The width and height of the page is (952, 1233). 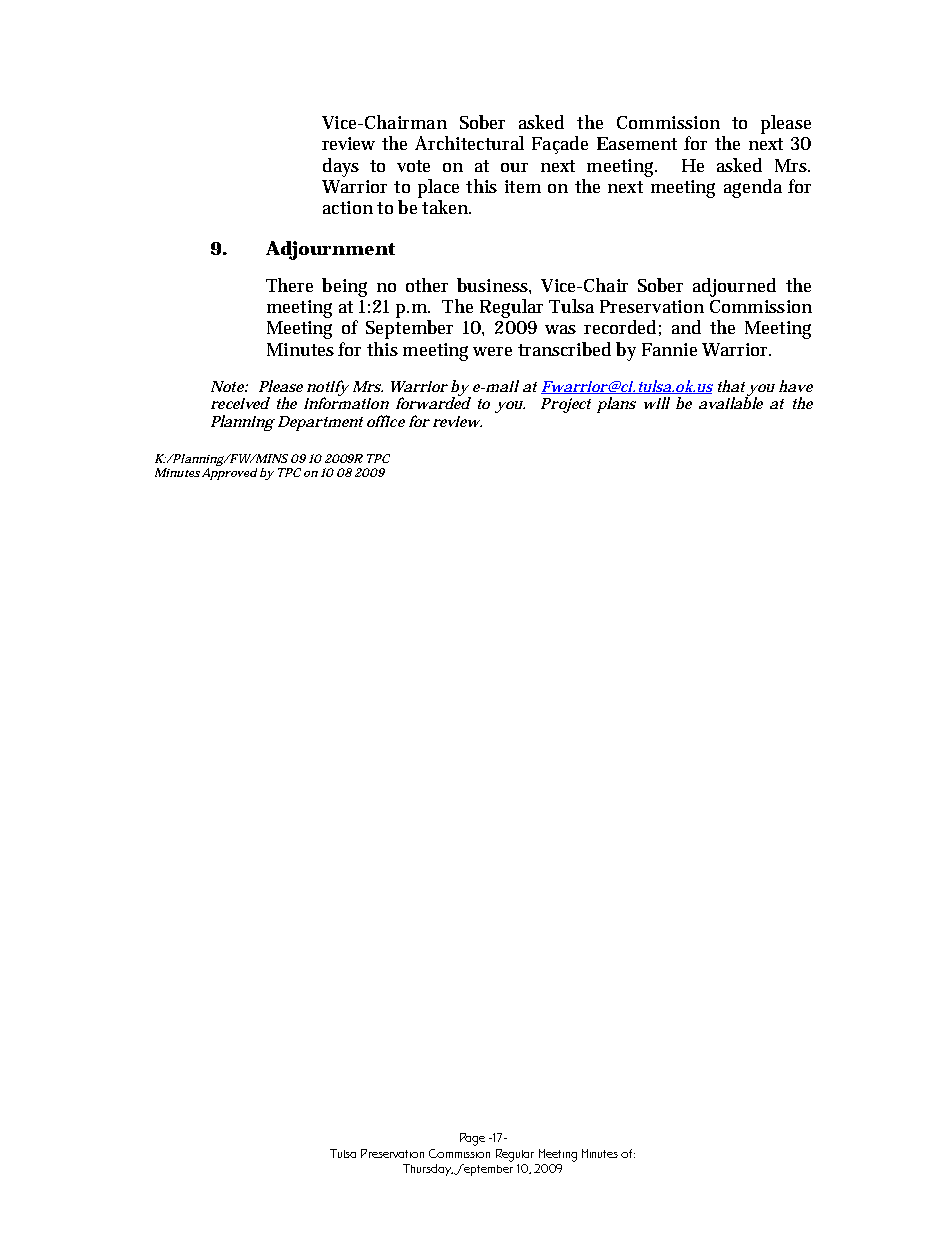 What do you see at coordinates (616, 405) in the page?
I see `plans` at bounding box center [616, 405].
